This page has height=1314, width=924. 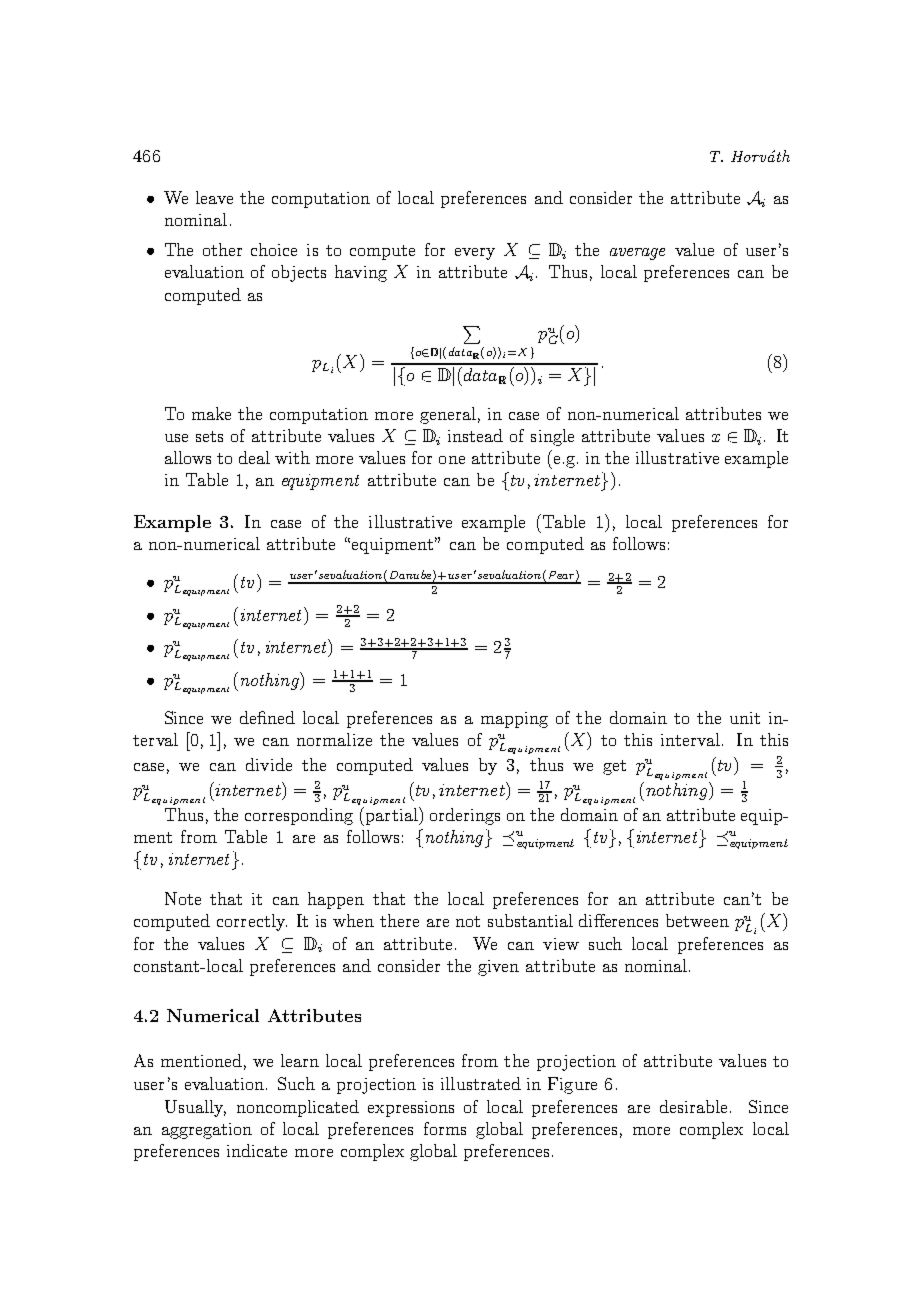 What do you see at coordinates (267, 717) in the page?
I see `defined` at bounding box center [267, 717].
